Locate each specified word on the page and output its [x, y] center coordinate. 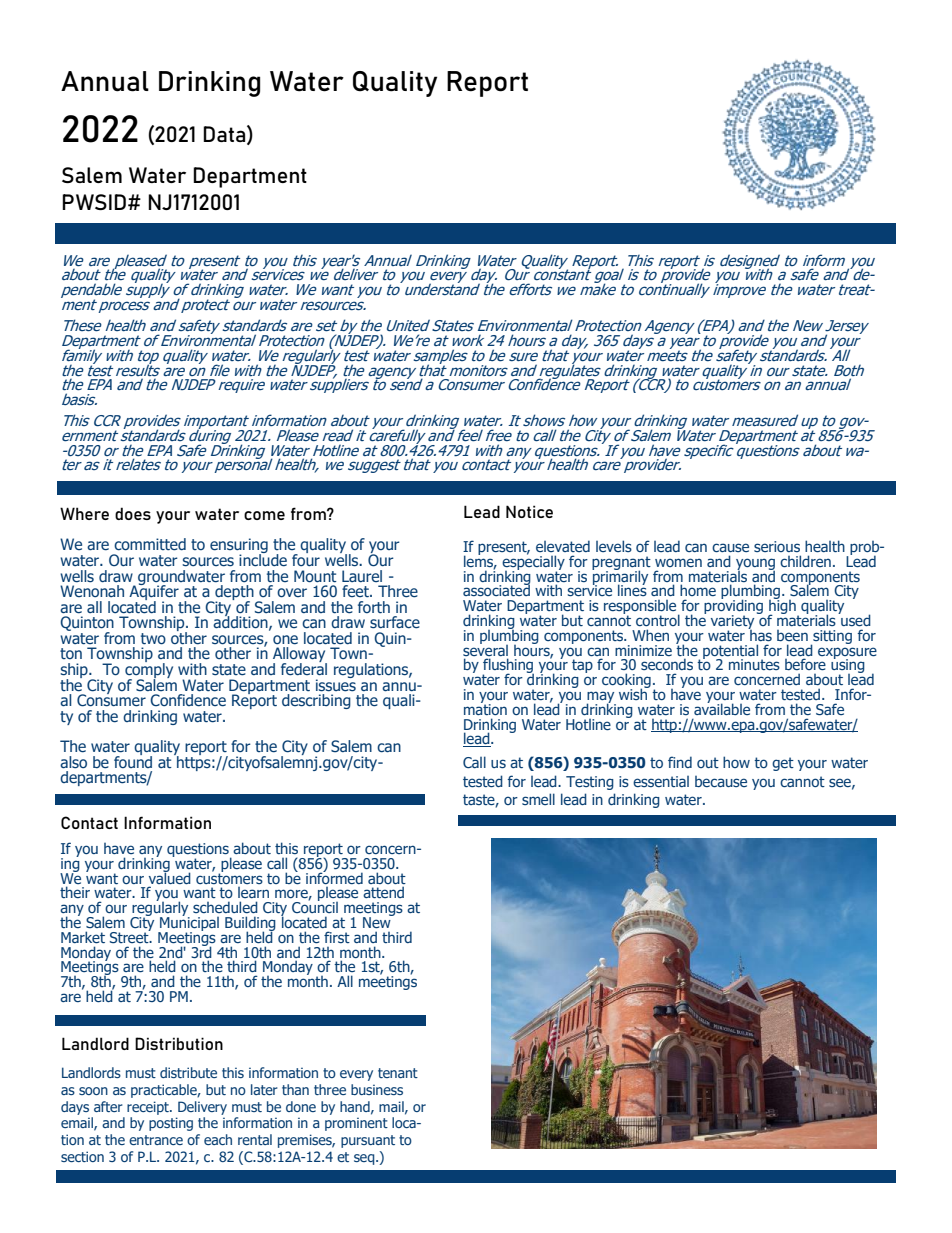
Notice [529, 511]
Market [83, 937]
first [337, 937]
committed [150, 544]
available [722, 708]
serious [777, 546]
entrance [156, 1140]
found [133, 760]
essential [661, 781]
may [601, 698]
